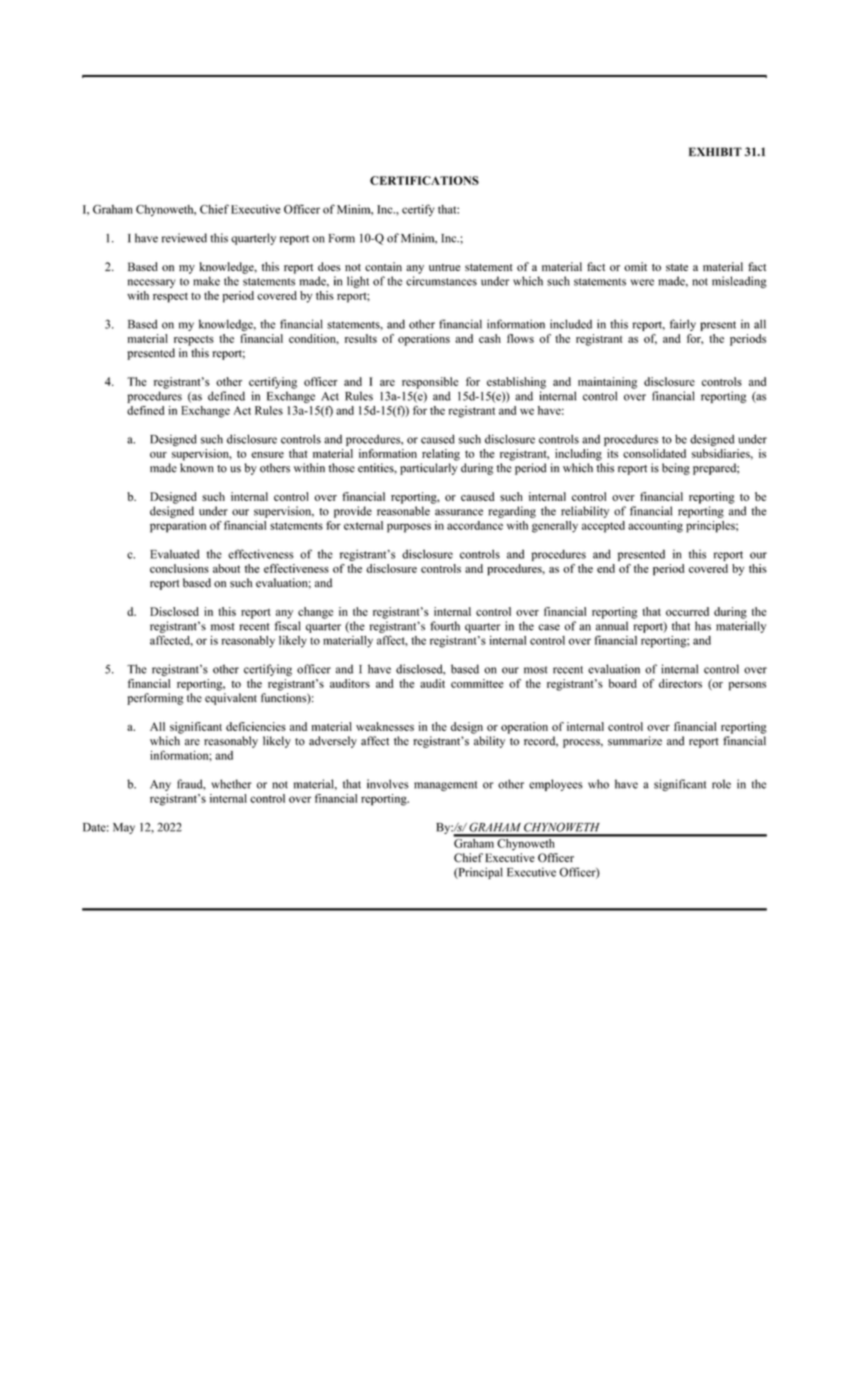 The width and height of the document is (849, 1400). Describe the element at coordinates (445, 786) in the document. I see `management` at that location.
